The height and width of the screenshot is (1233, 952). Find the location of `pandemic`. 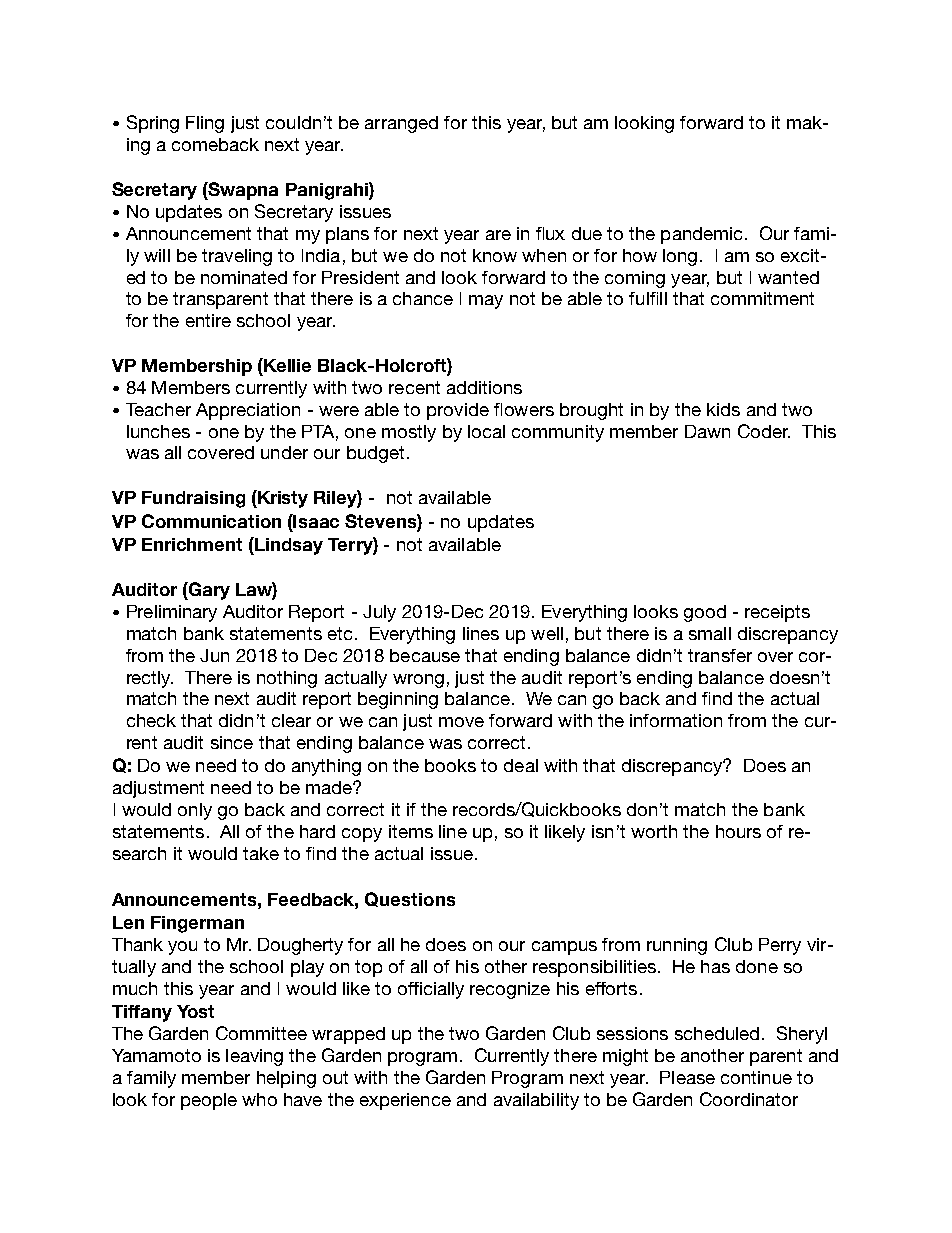

pandemic is located at coordinates (701, 235).
